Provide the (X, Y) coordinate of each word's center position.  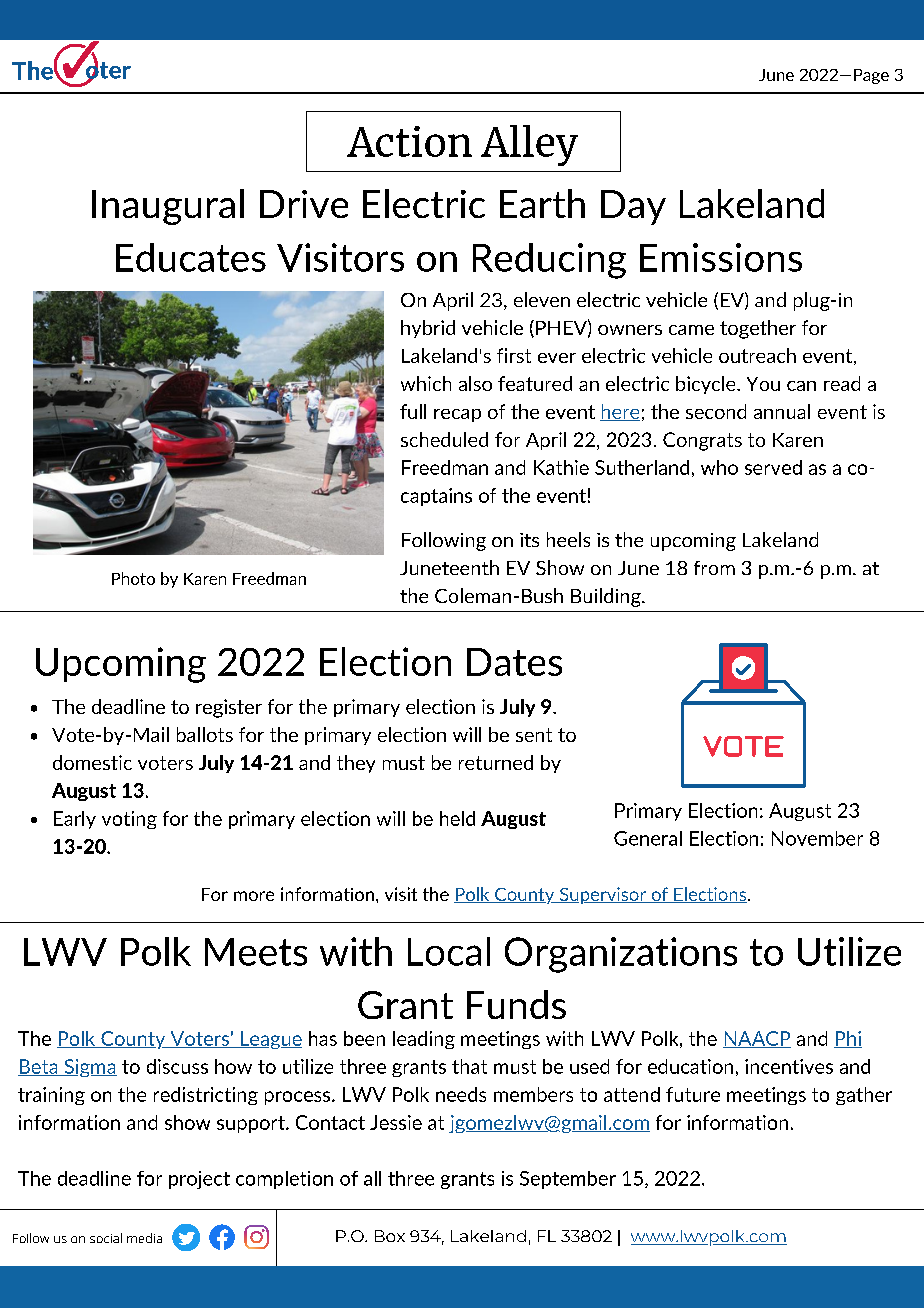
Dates (514, 662)
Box (390, 1236)
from (714, 568)
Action (409, 141)
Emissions (721, 257)
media (144, 1238)
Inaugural (168, 207)
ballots (205, 734)
